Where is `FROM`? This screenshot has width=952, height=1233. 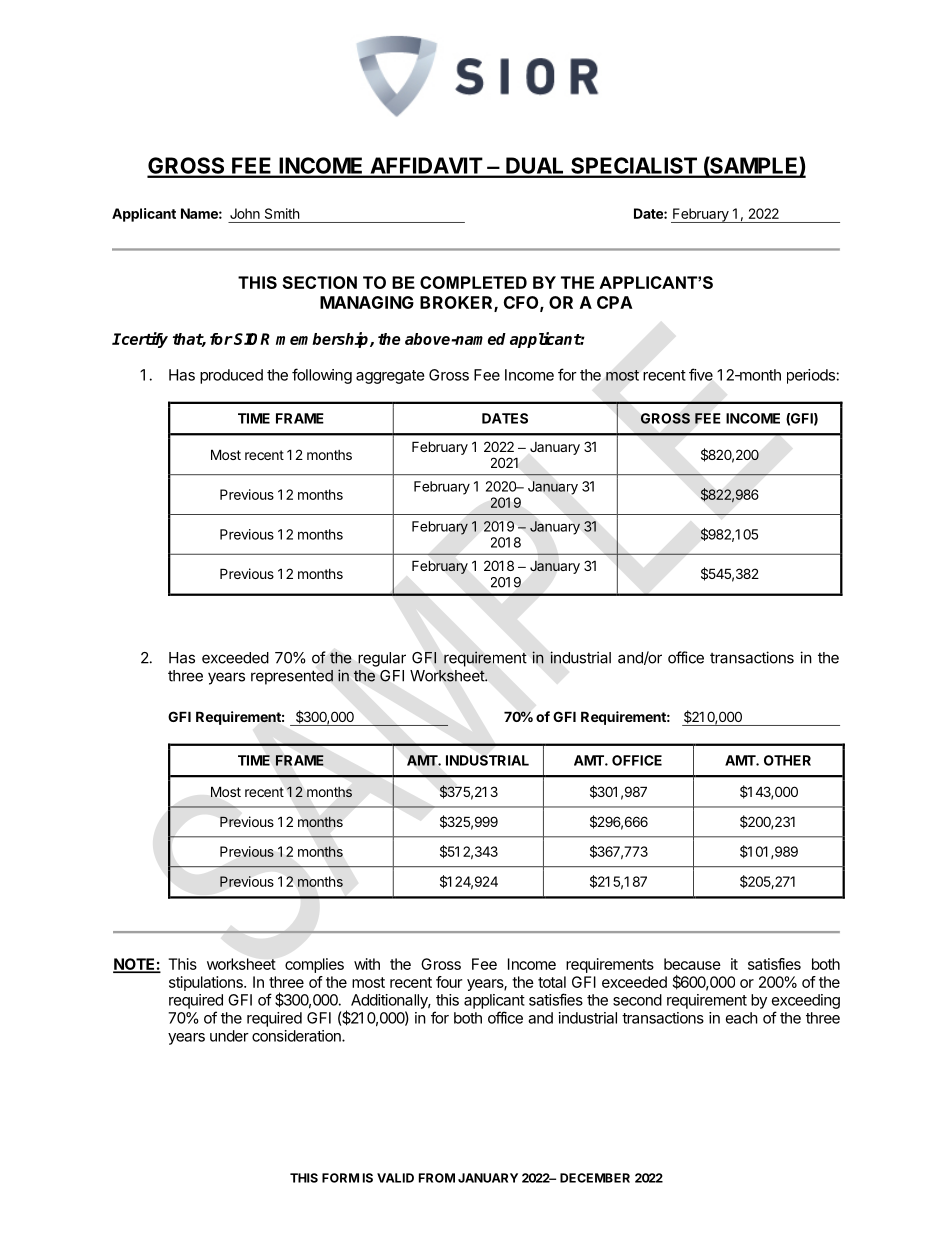
FROM is located at coordinates (437, 1178).
